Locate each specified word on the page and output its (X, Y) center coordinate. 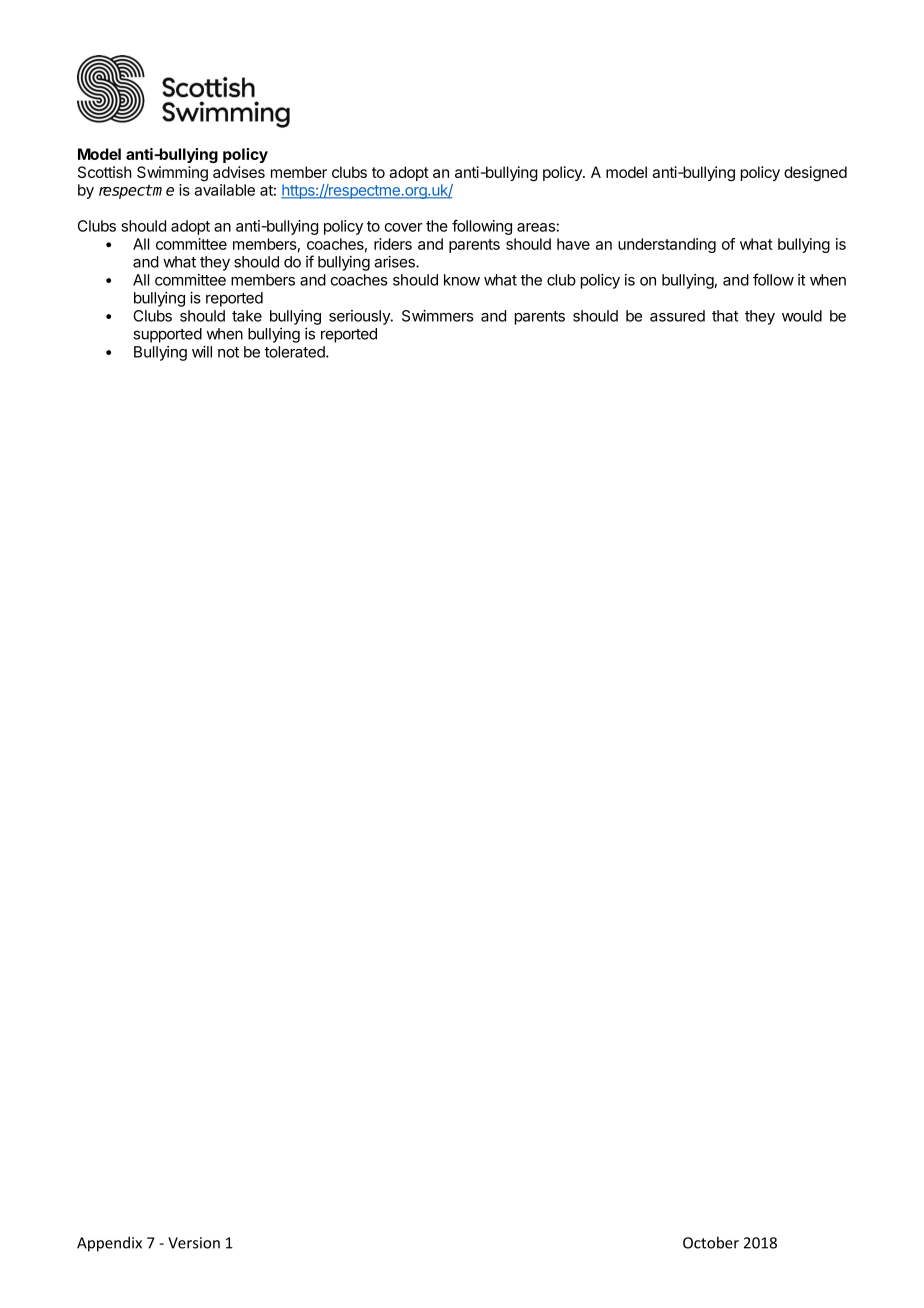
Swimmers (438, 316)
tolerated (295, 352)
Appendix (109, 1244)
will (202, 352)
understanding (667, 245)
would (802, 316)
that (725, 316)
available (225, 190)
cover (403, 227)
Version (194, 1243)
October (711, 1242)
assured (677, 316)
